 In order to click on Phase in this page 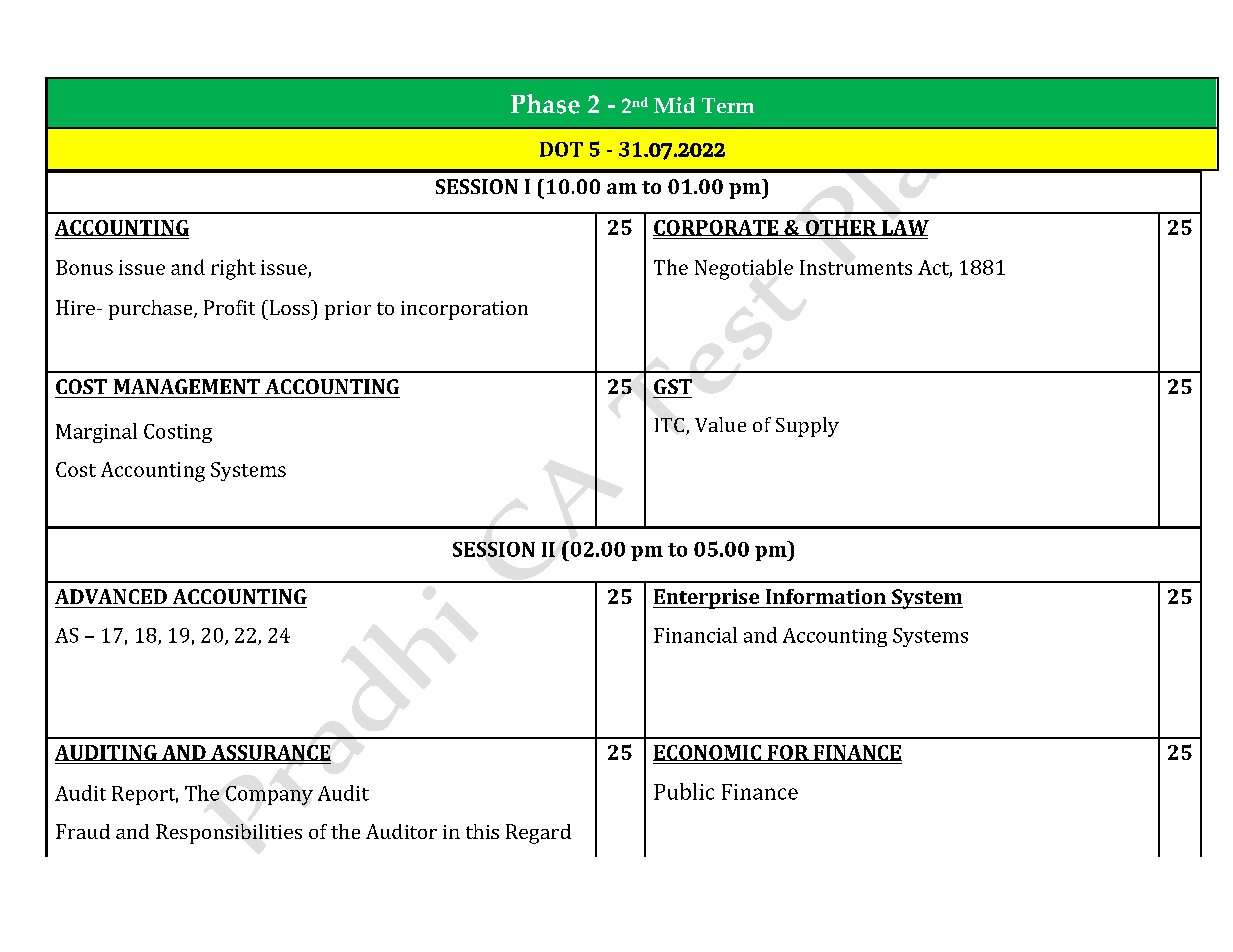, I will do `click(545, 104)`.
